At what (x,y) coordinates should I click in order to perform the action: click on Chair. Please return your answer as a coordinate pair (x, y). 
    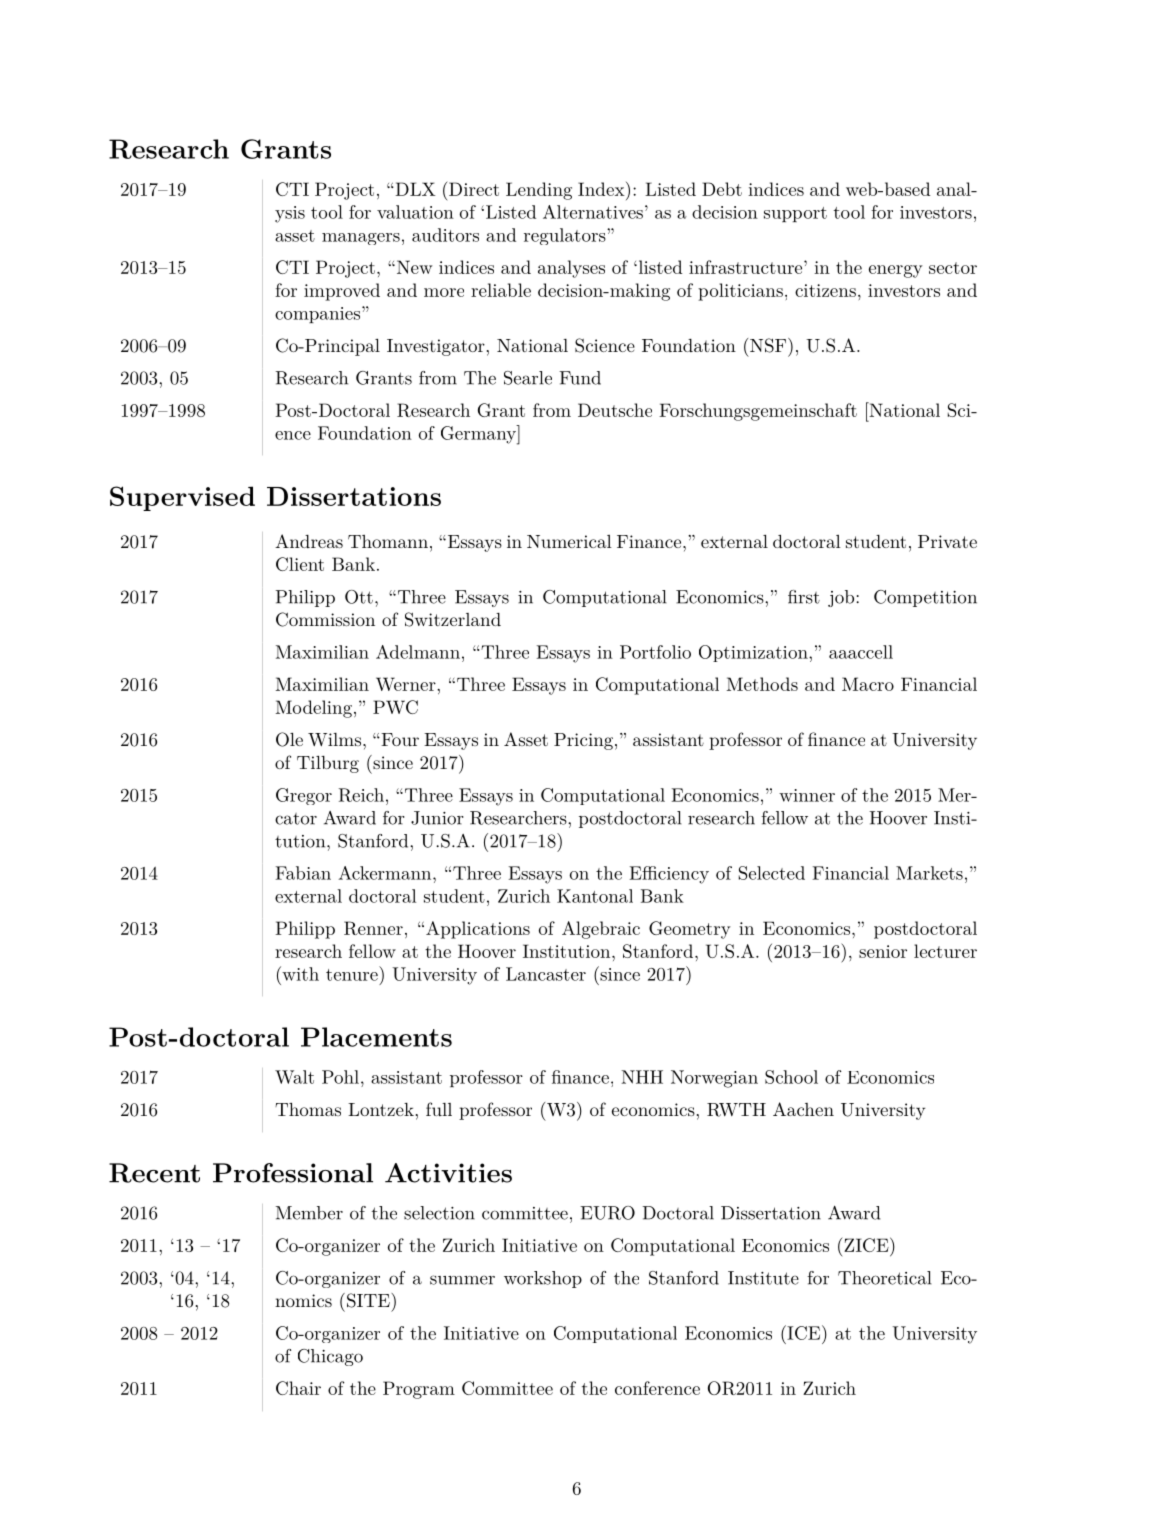
    Looking at the image, I should click on (298, 1388).
